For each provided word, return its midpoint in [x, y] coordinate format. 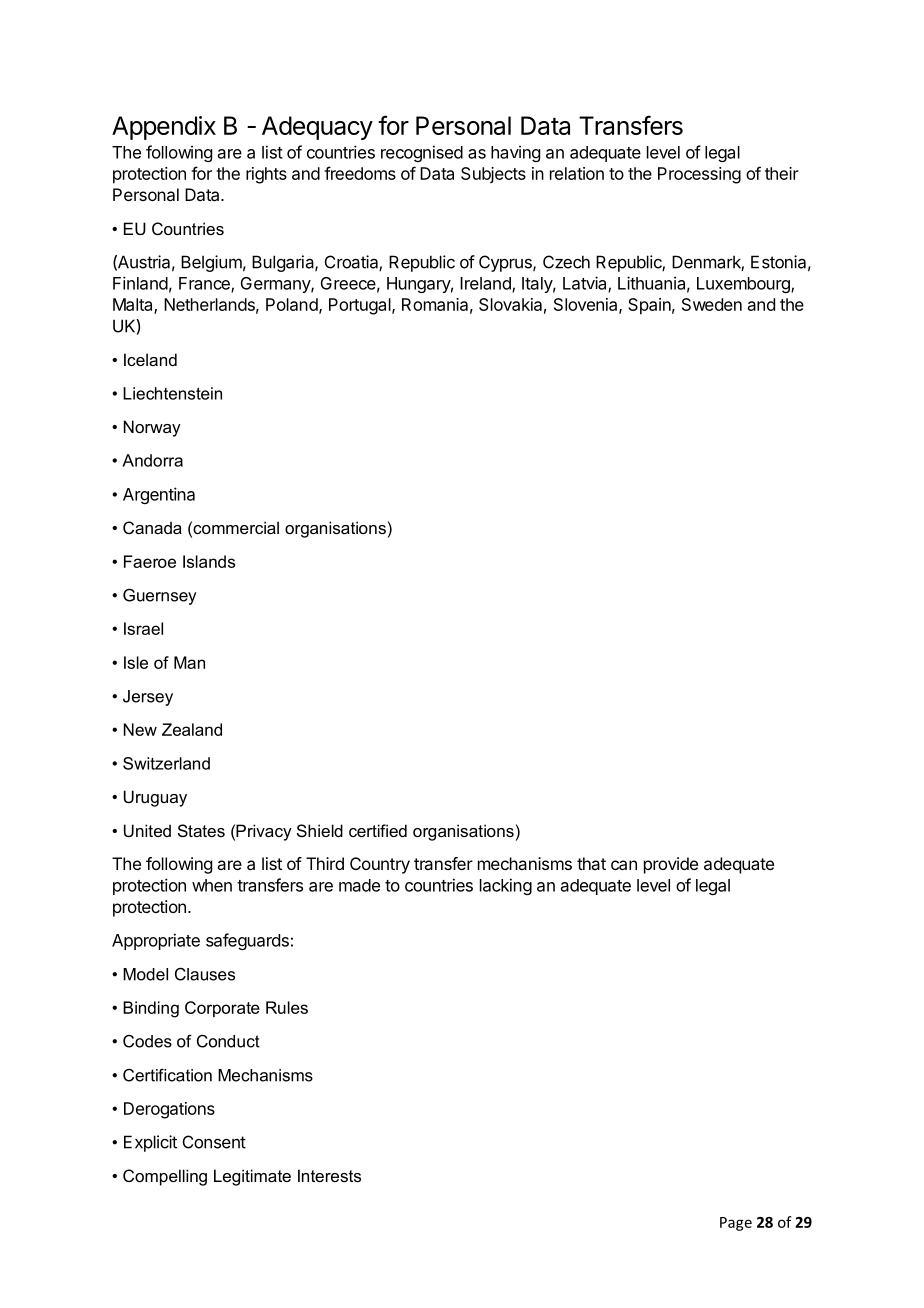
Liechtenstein [172, 393]
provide [671, 865]
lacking [506, 886]
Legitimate [252, 1177]
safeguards [247, 941]
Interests [329, 1175]
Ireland [486, 284]
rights [266, 175]
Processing [699, 175]
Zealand [192, 729]
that [591, 863]
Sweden [712, 304]
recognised [422, 153]
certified [378, 830]
